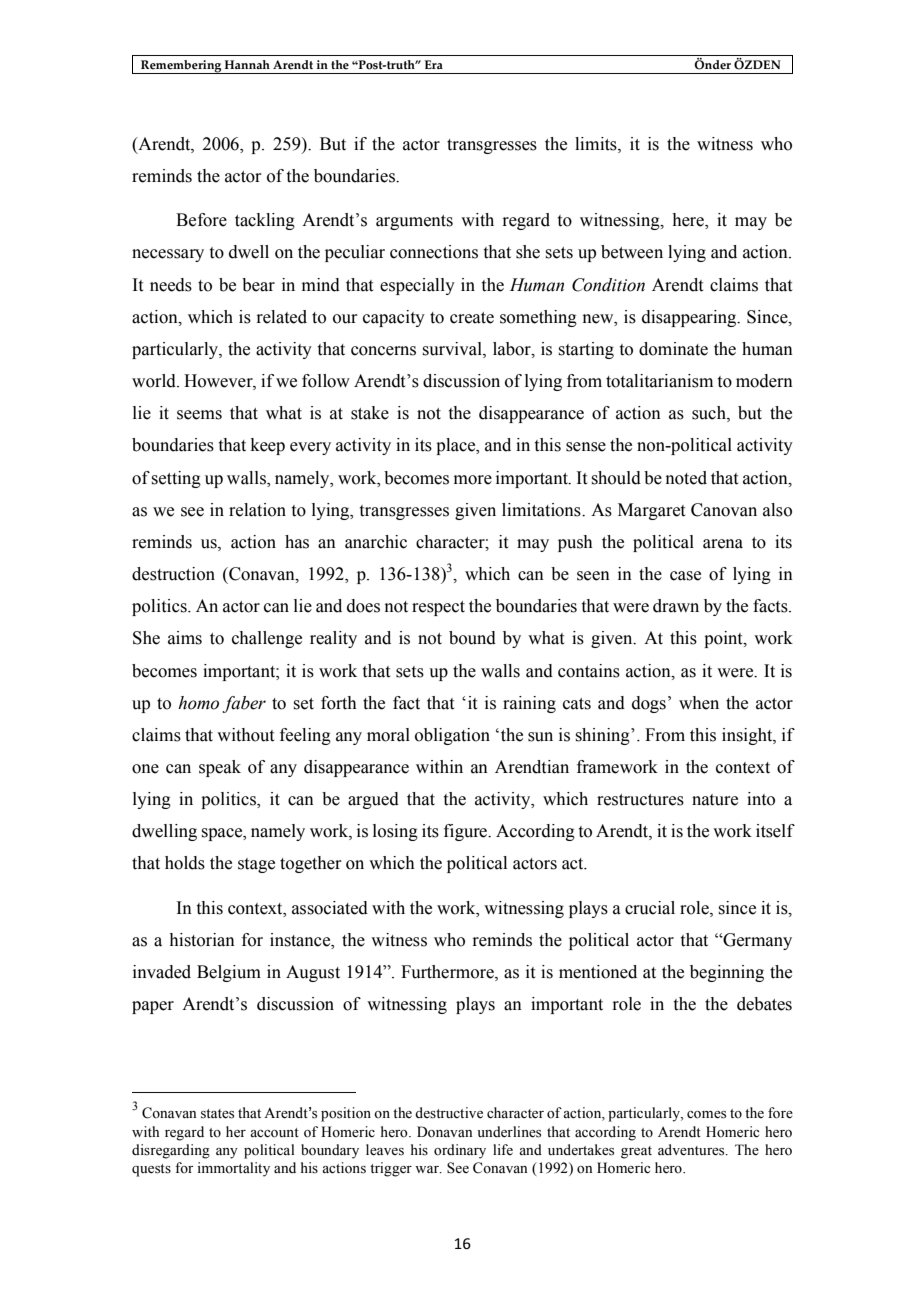 The height and width of the page is (1308, 924). What do you see at coordinates (472, 318) in the page?
I see `create` at bounding box center [472, 318].
